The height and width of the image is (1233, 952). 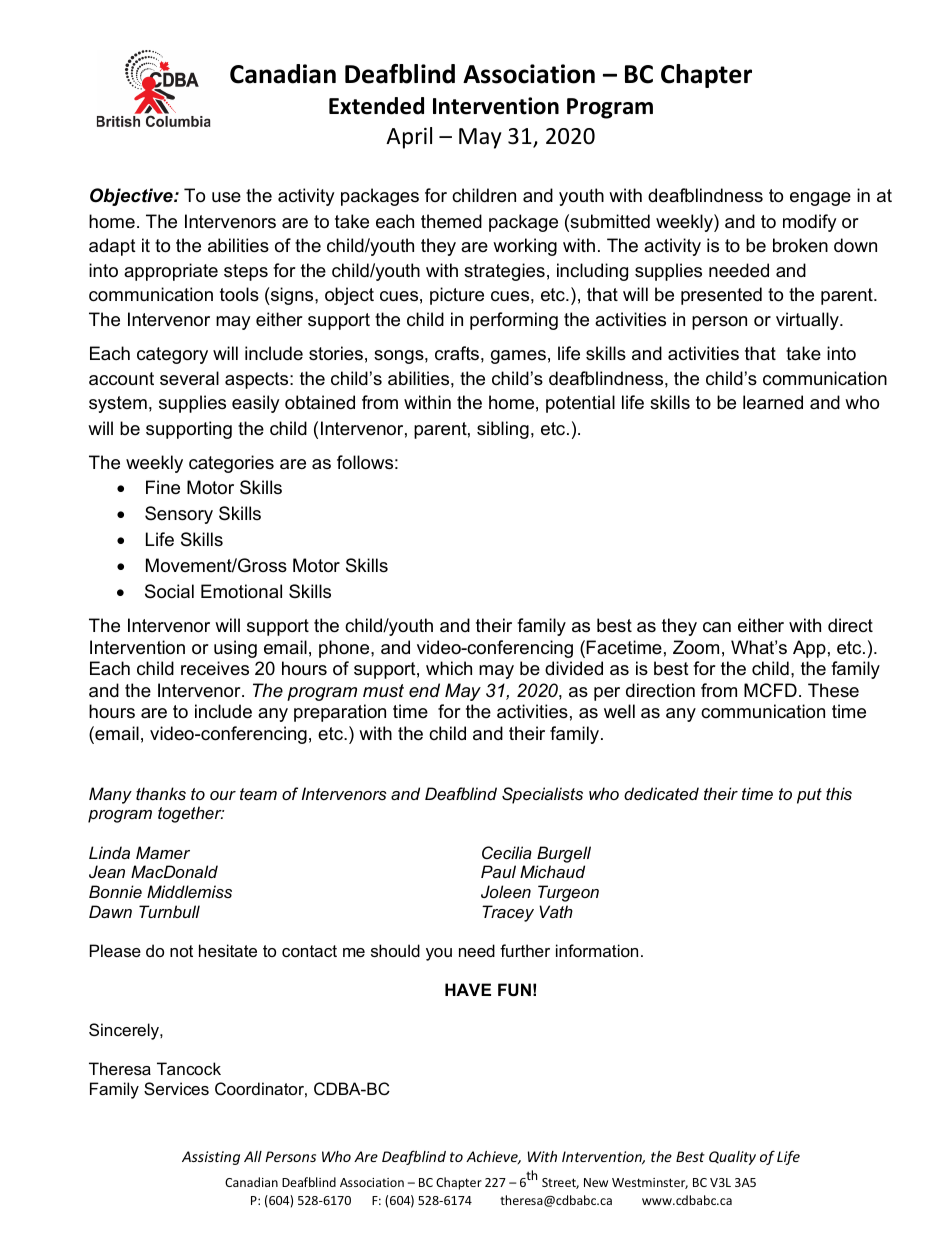 I want to click on Assisting, so click(x=211, y=1158).
